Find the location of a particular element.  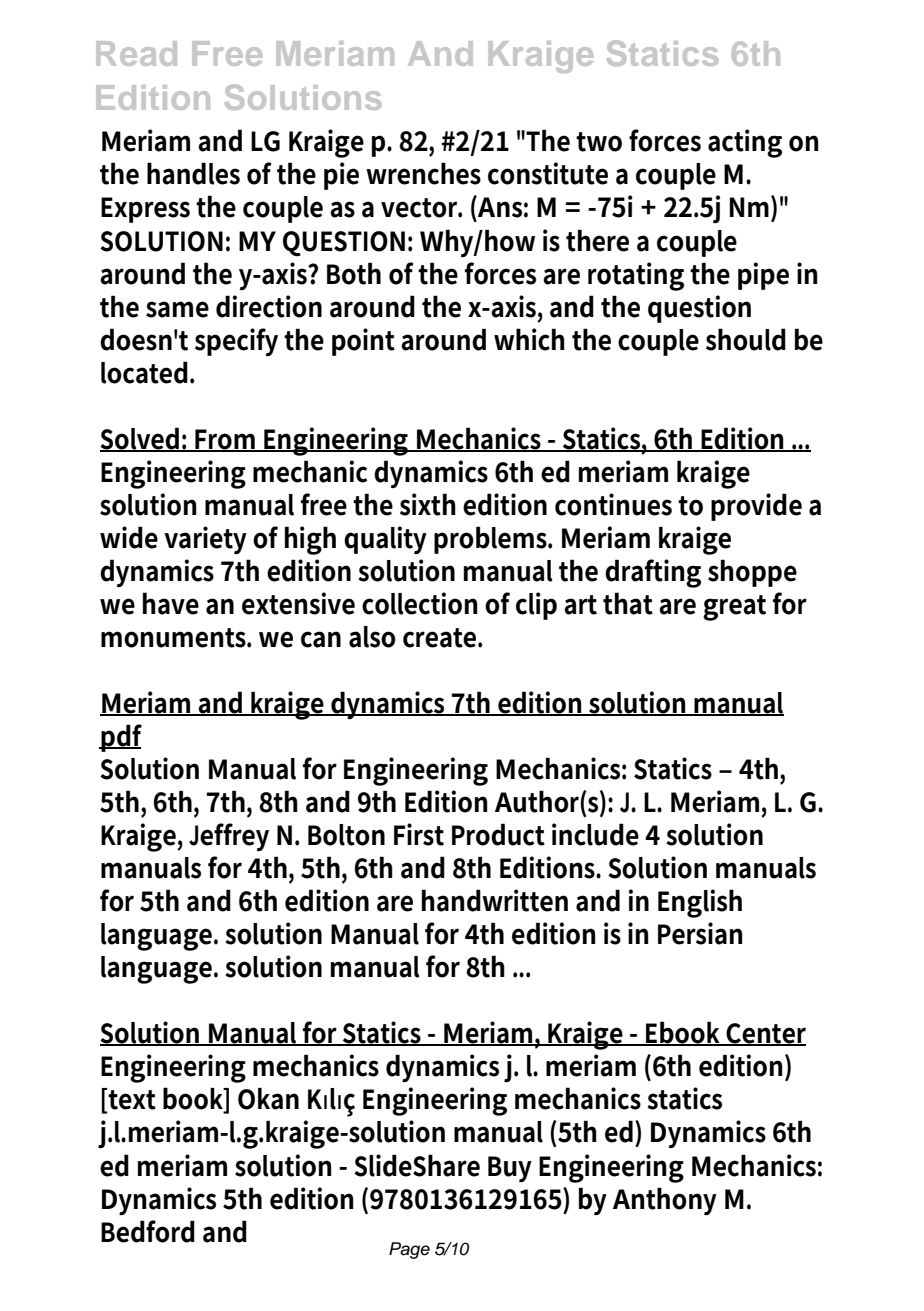

handwritten is located at coordinates (495, 900).
